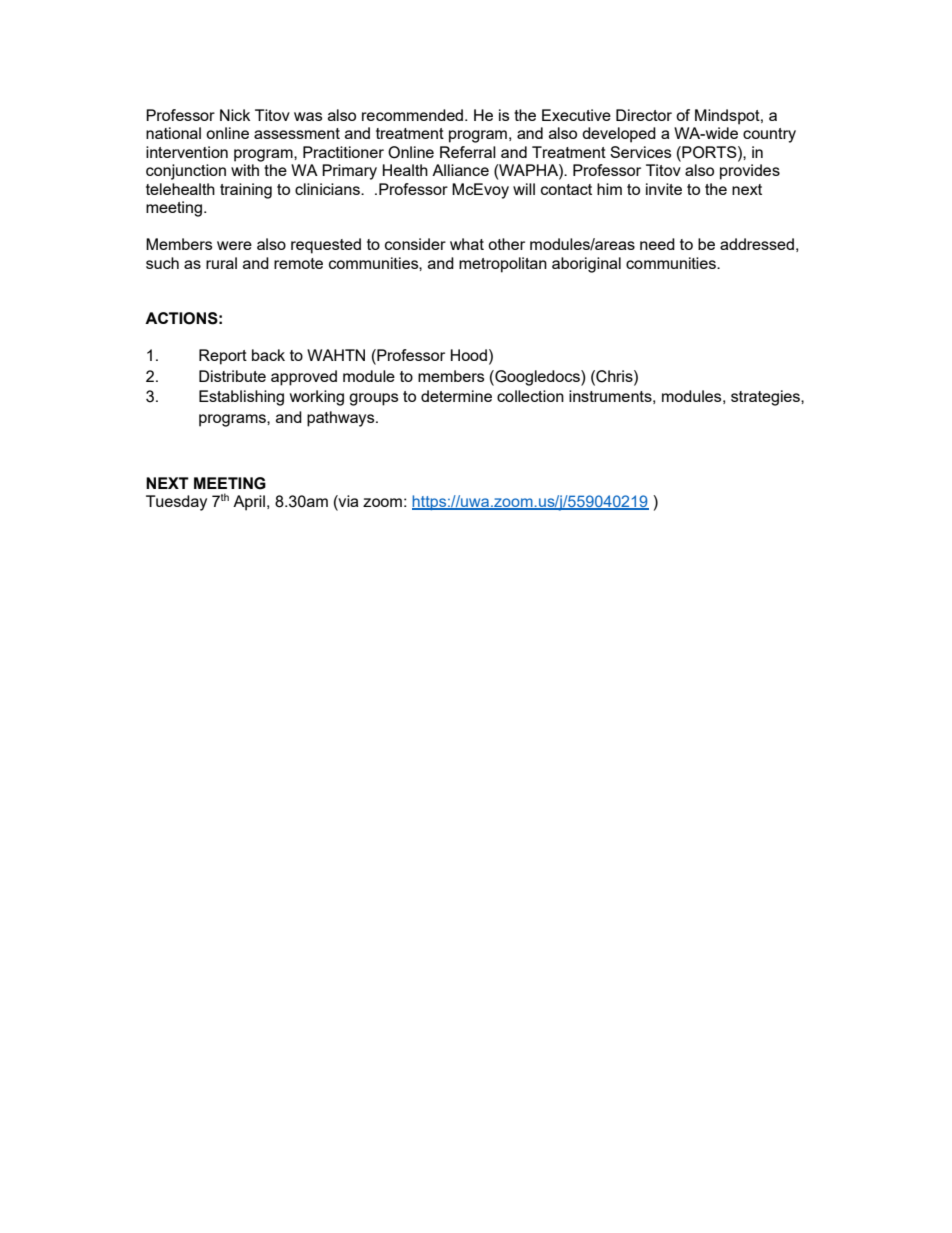 This screenshot has height=1233, width=952. What do you see at coordinates (414, 115) in the screenshot?
I see `recommended` at bounding box center [414, 115].
